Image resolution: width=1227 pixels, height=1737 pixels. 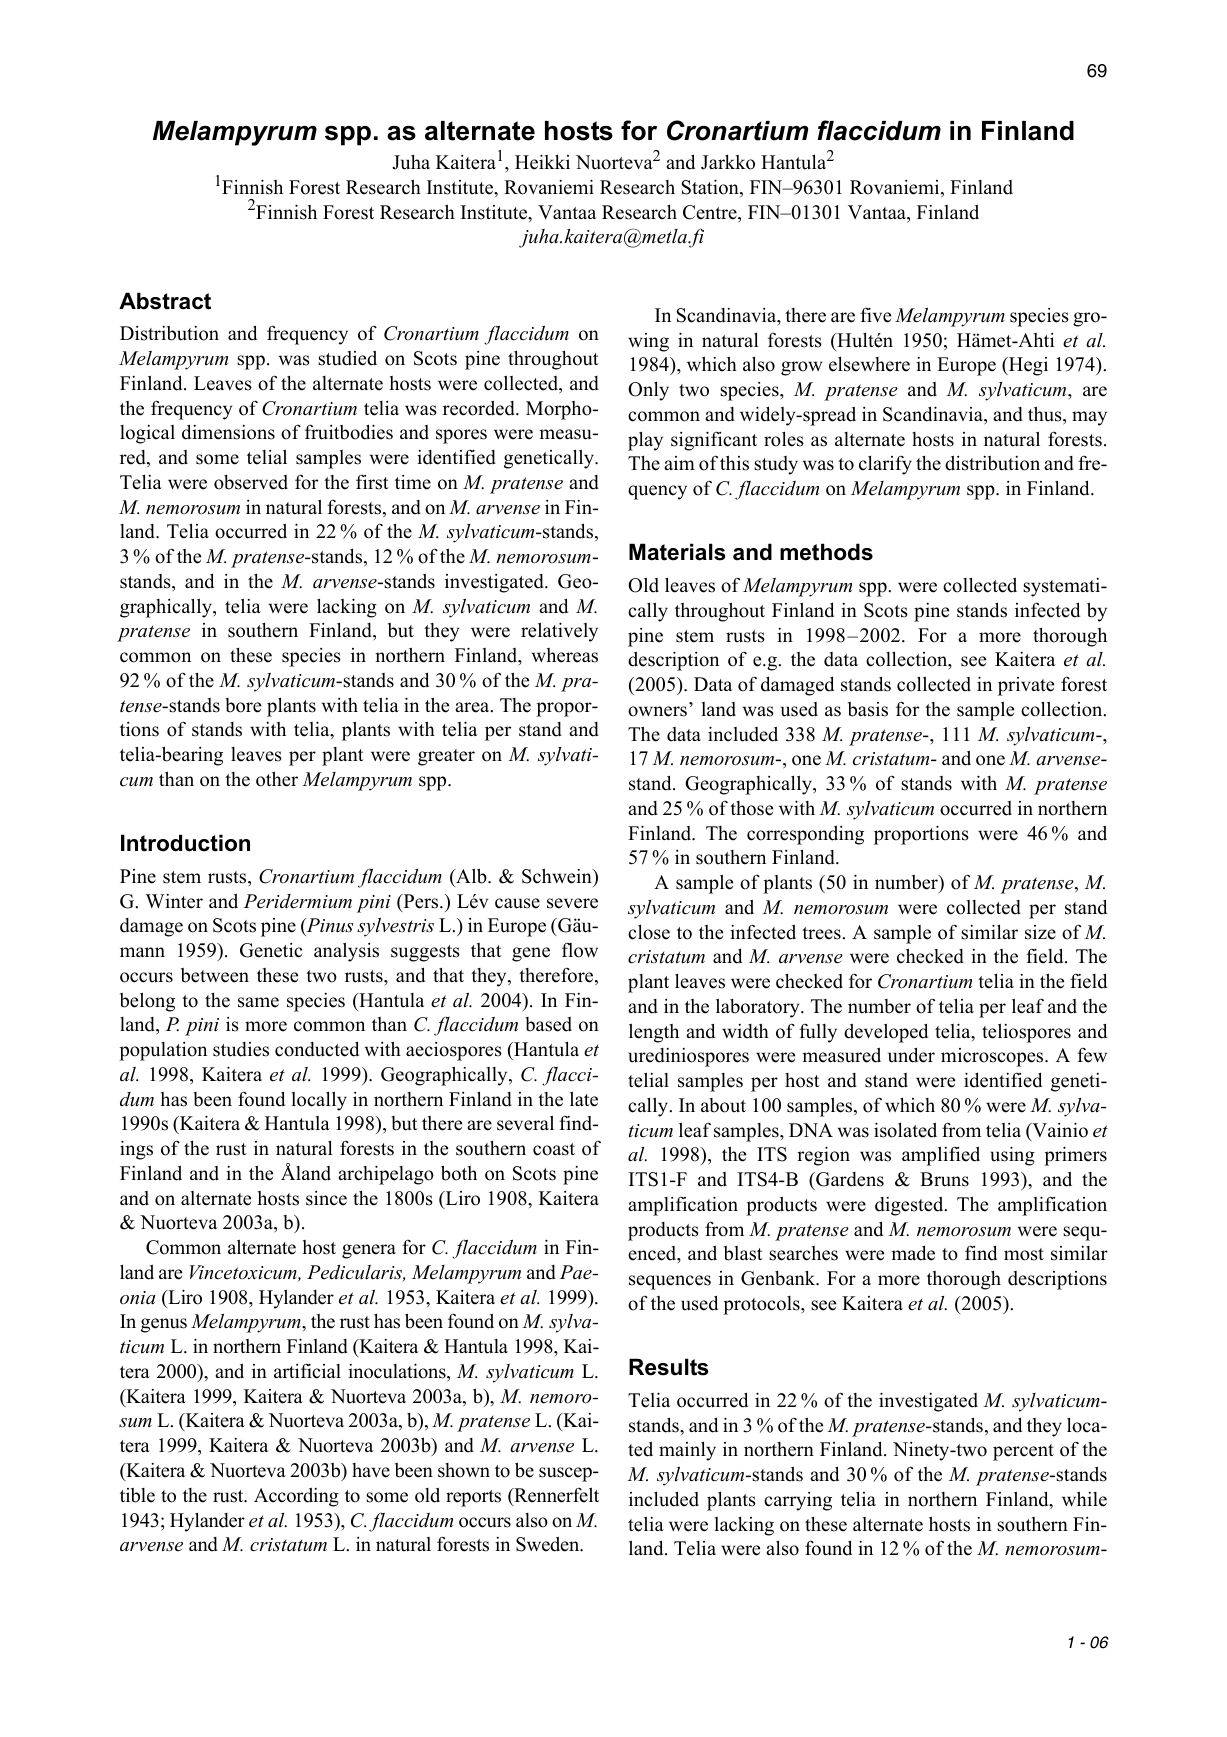 What do you see at coordinates (277, 779) in the document?
I see `other` at bounding box center [277, 779].
